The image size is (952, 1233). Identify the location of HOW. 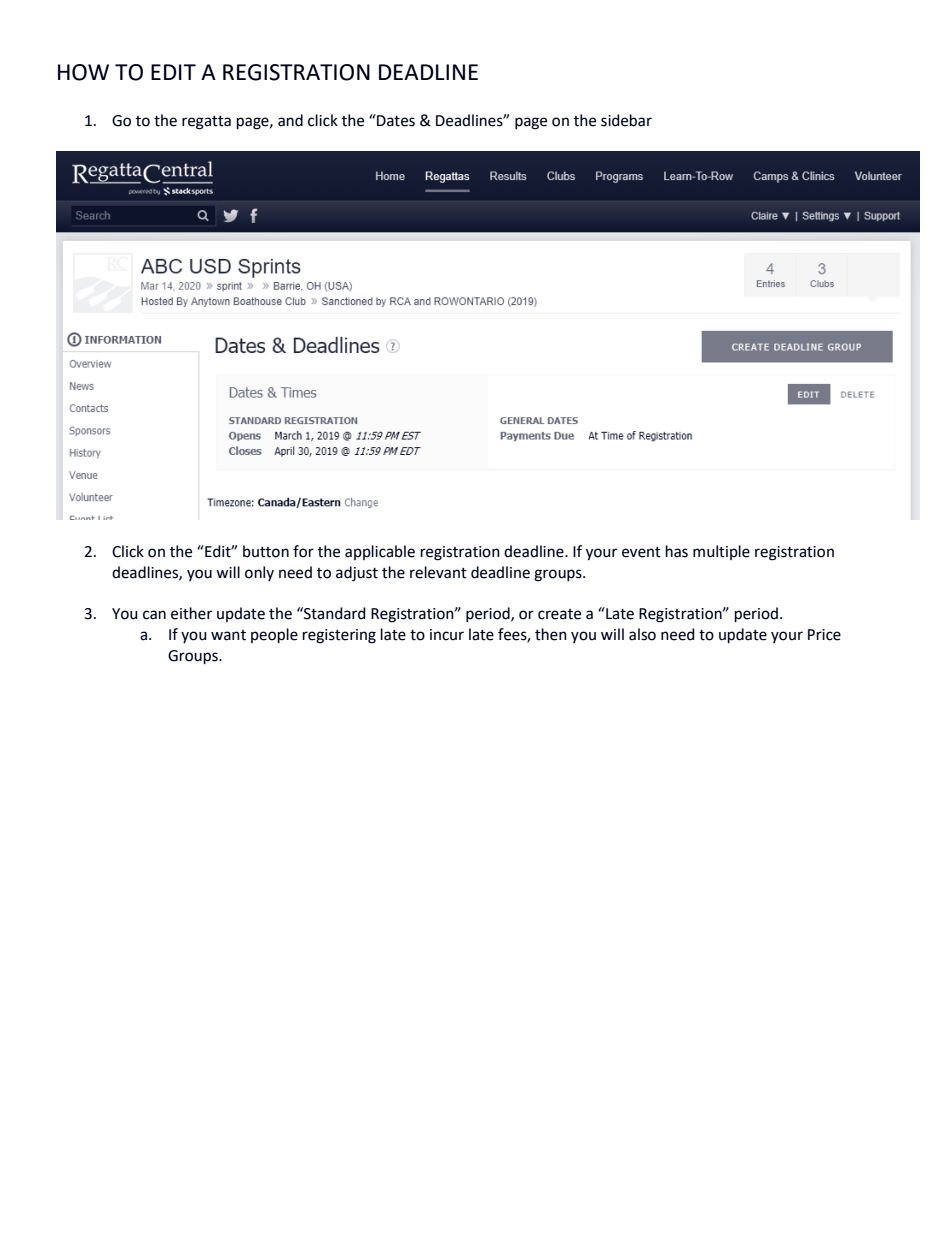
(83, 72).
